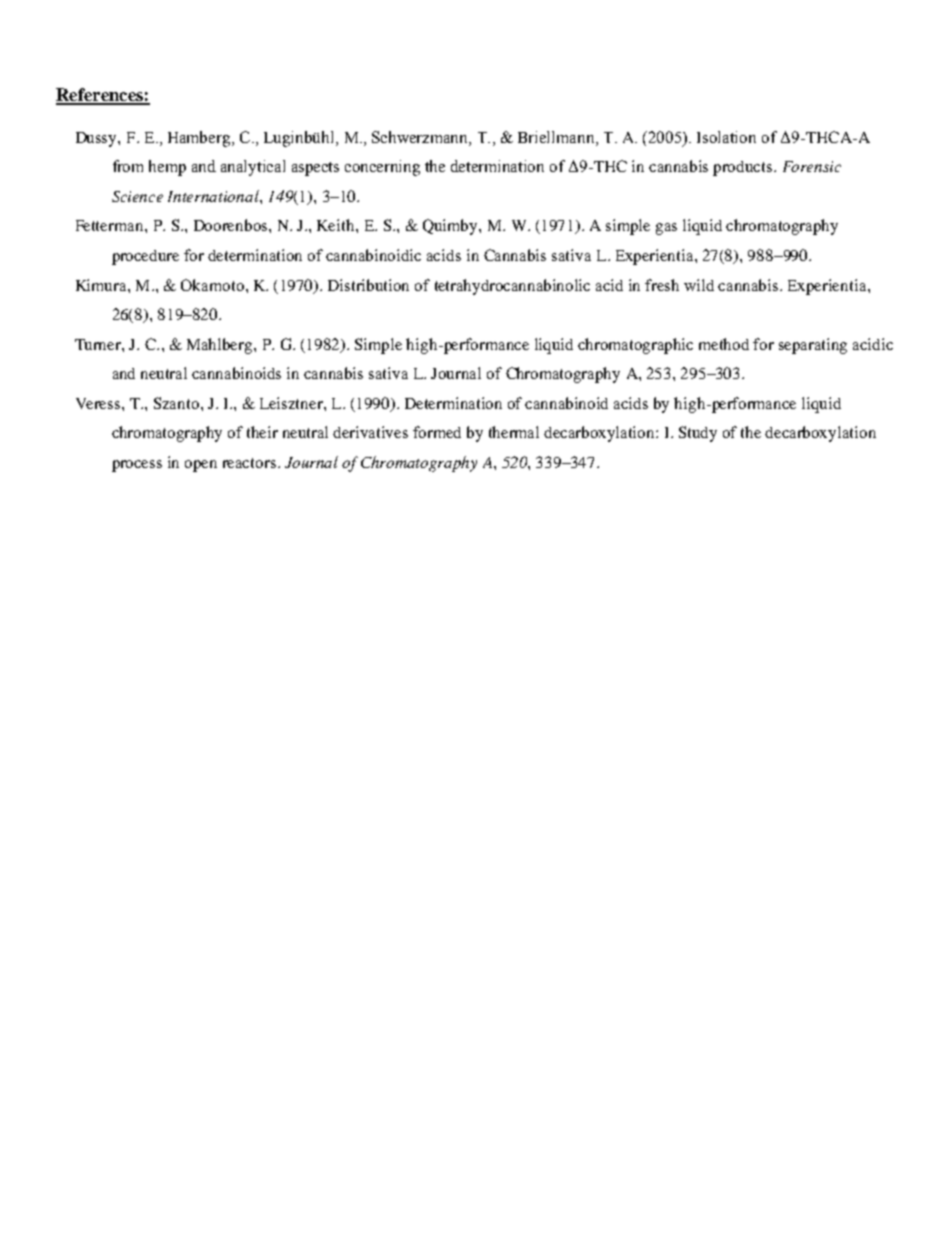 The height and width of the screenshot is (1233, 952). I want to click on concerning, so click(382, 168).
